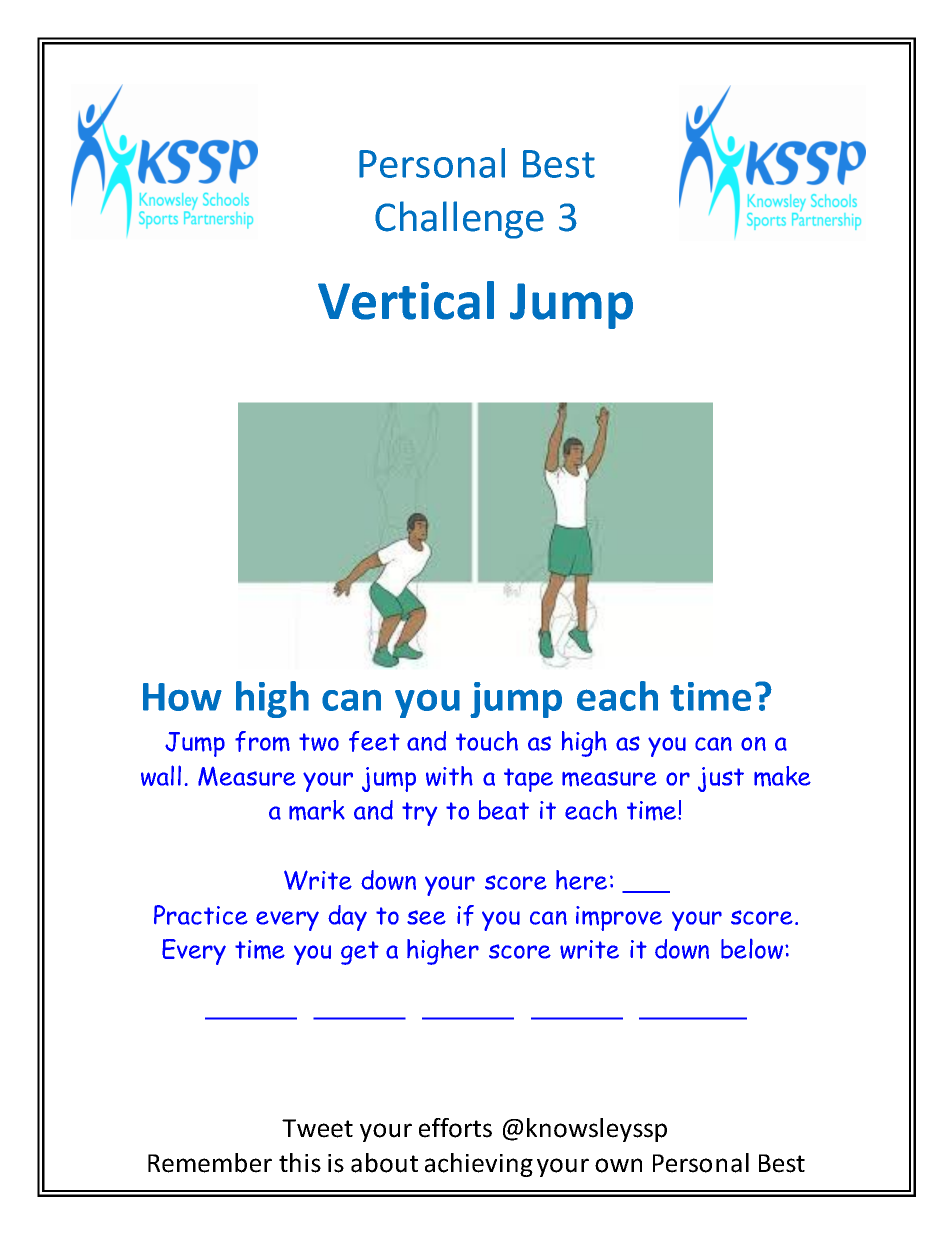  What do you see at coordinates (459, 220) in the page?
I see `Challenge` at bounding box center [459, 220].
